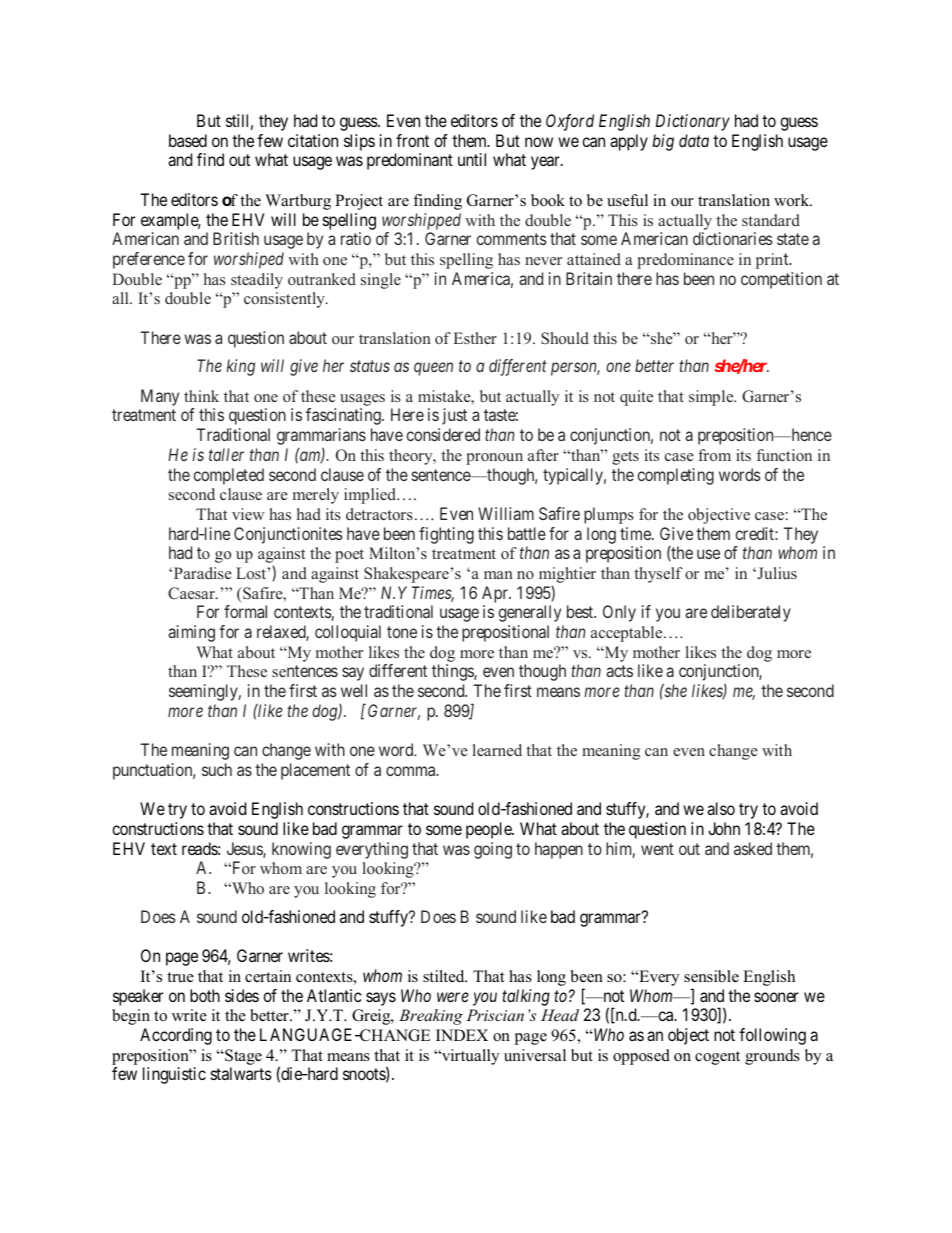 Image resolution: width=952 pixels, height=1233 pixels. Describe the element at coordinates (469, 1057) in the page. I see `virtually` at that location.
